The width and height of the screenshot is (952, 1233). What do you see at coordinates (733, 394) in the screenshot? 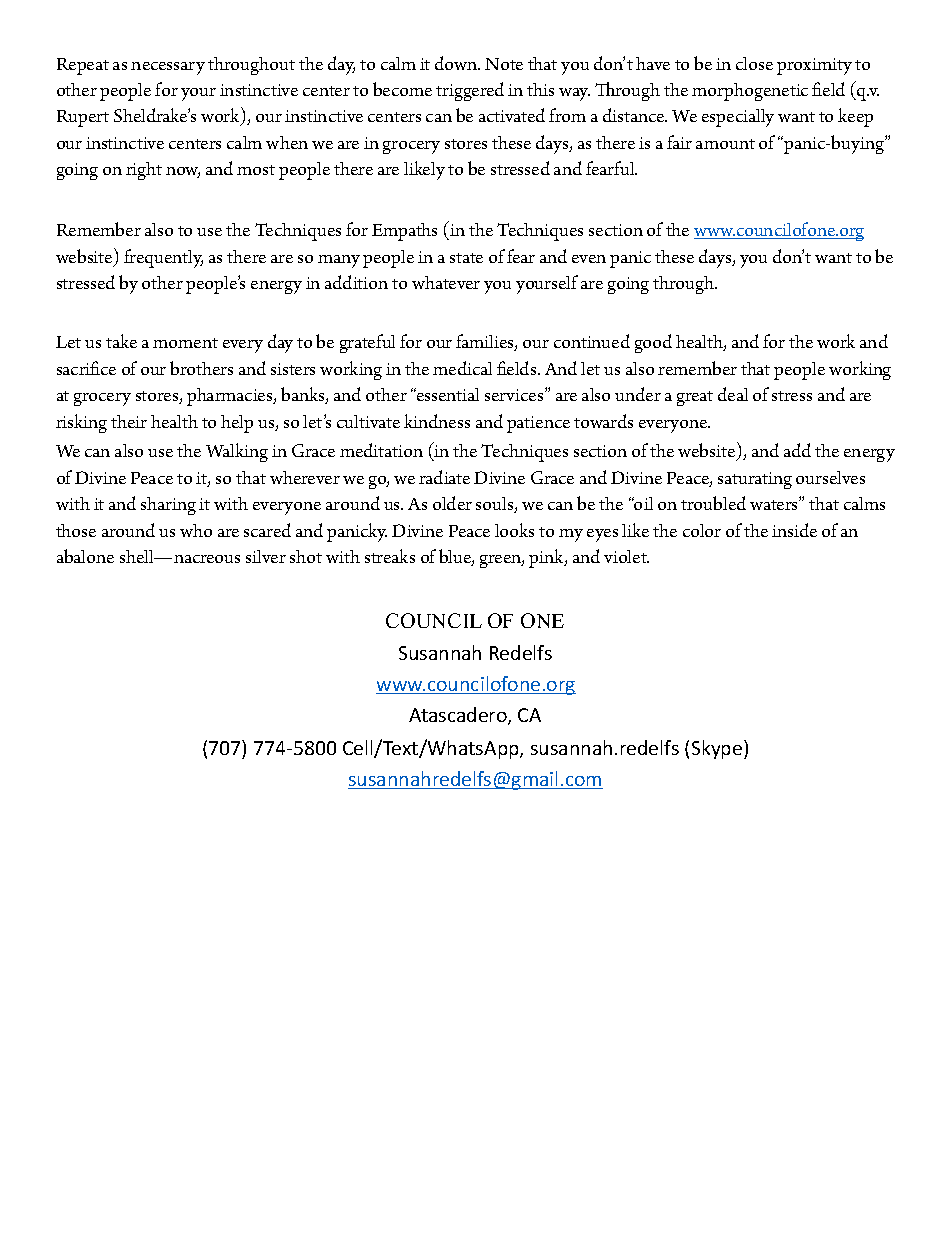
I see `deal` at bounding box center [733, 394].
